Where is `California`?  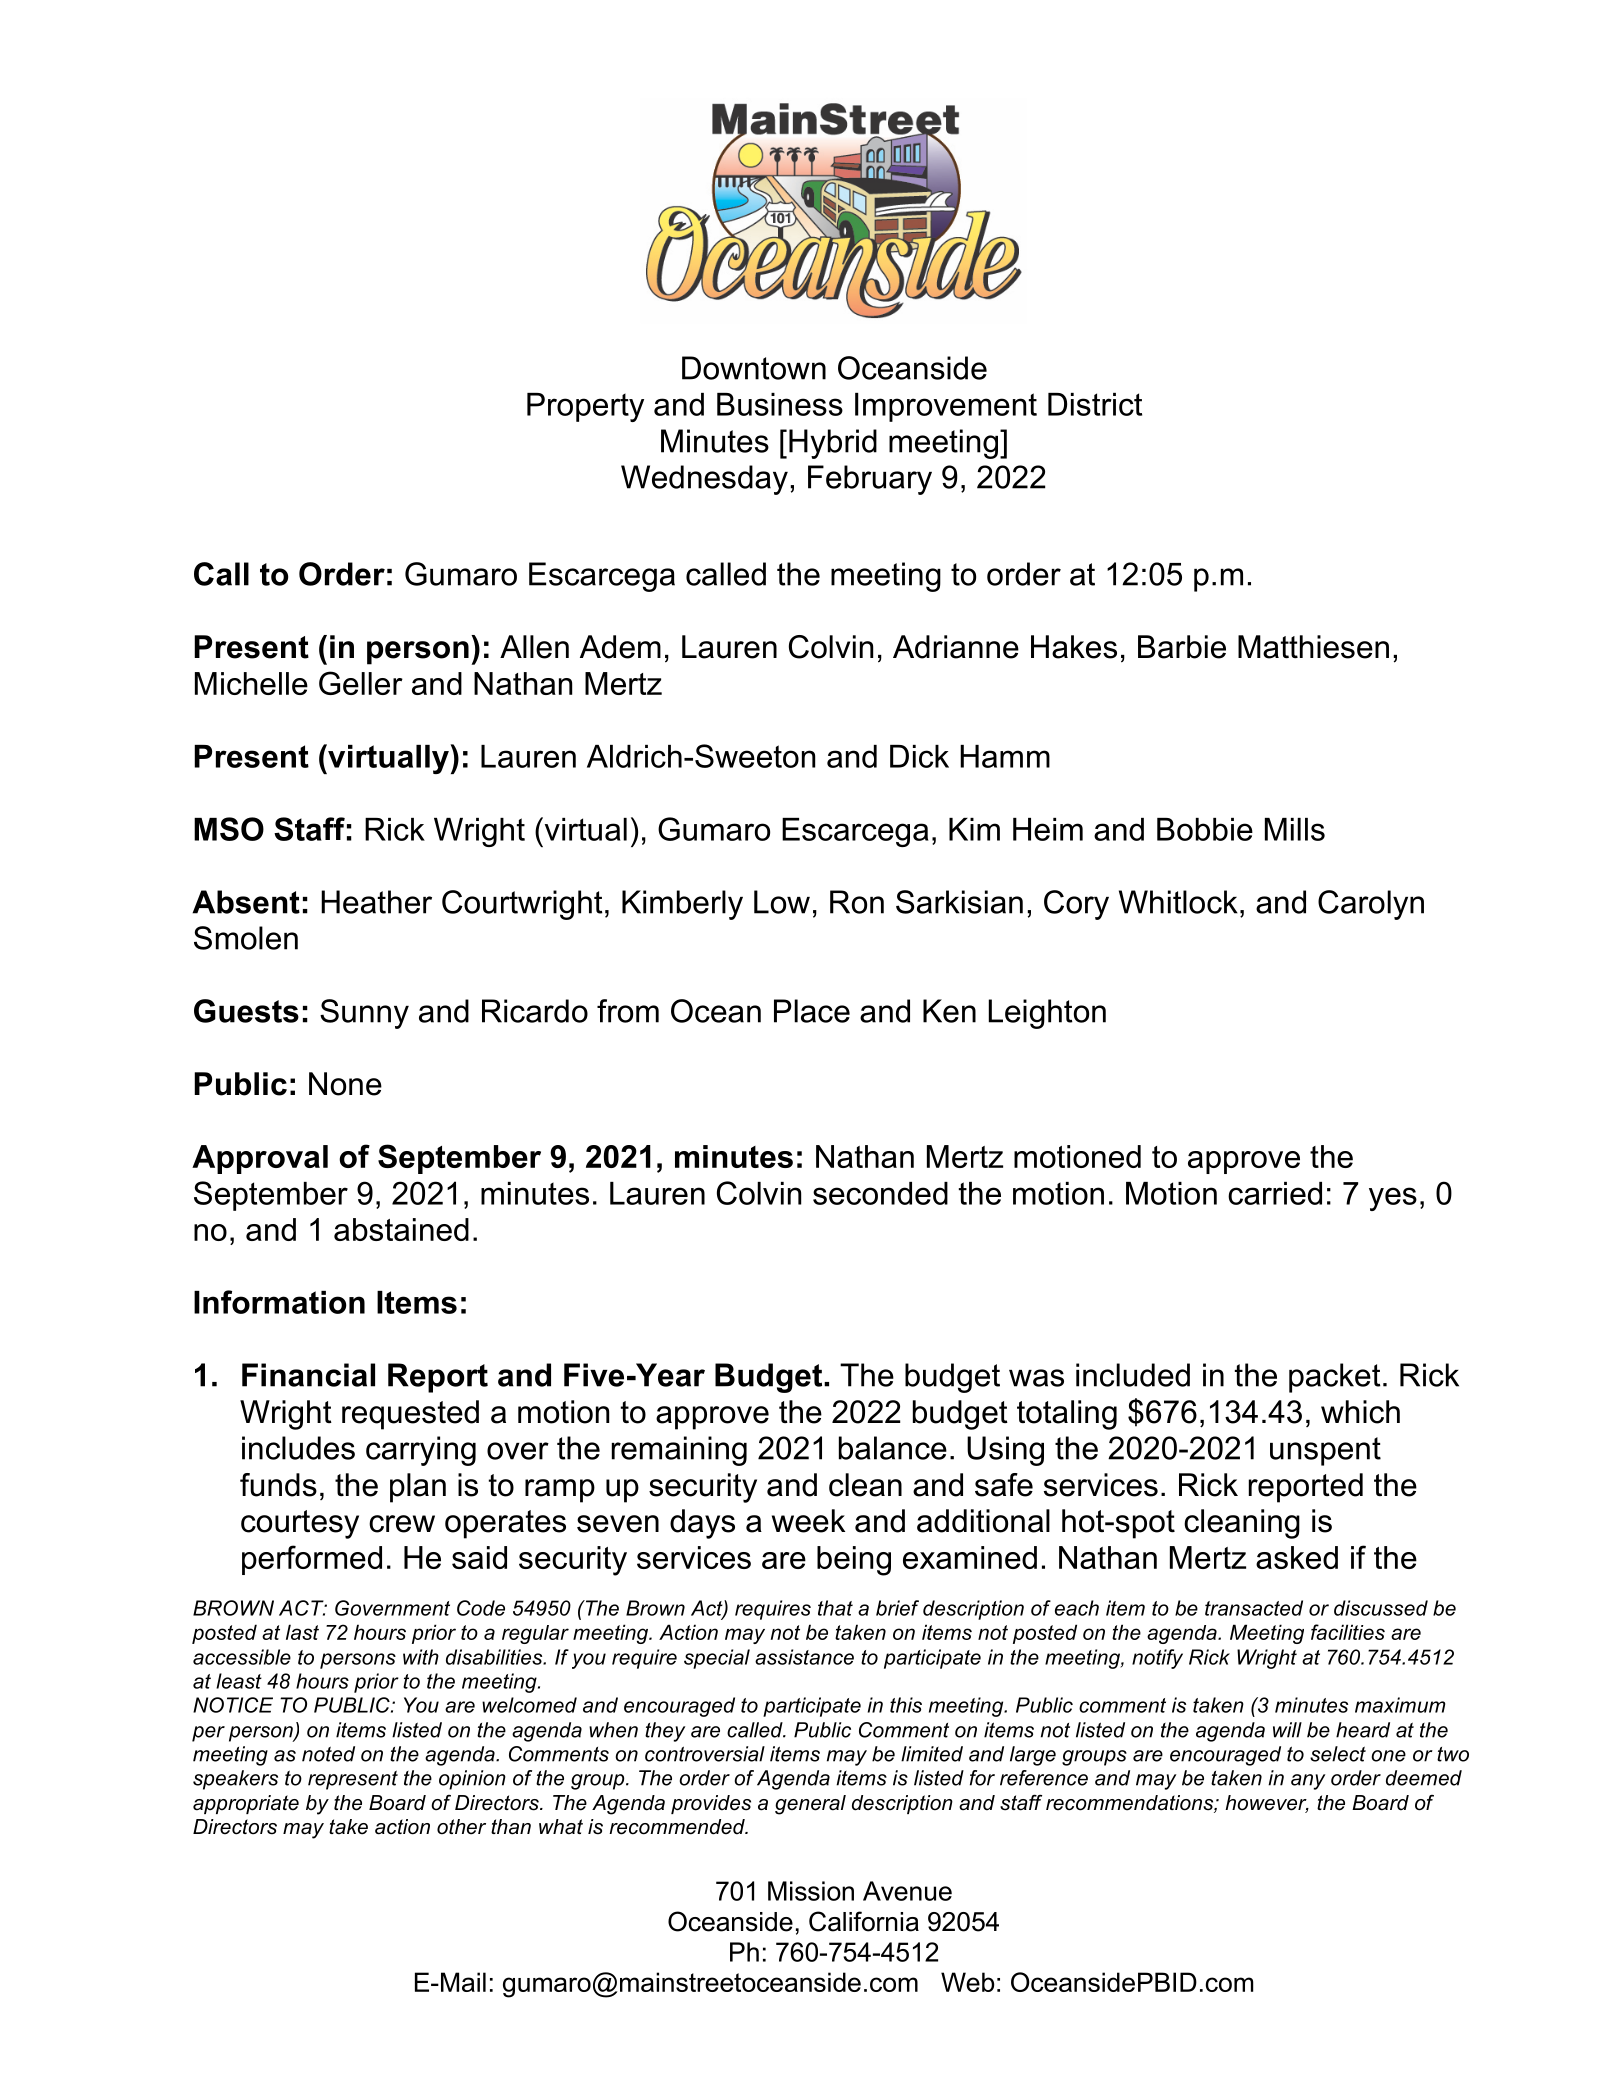 California is located at coordinates (864, 1921).
